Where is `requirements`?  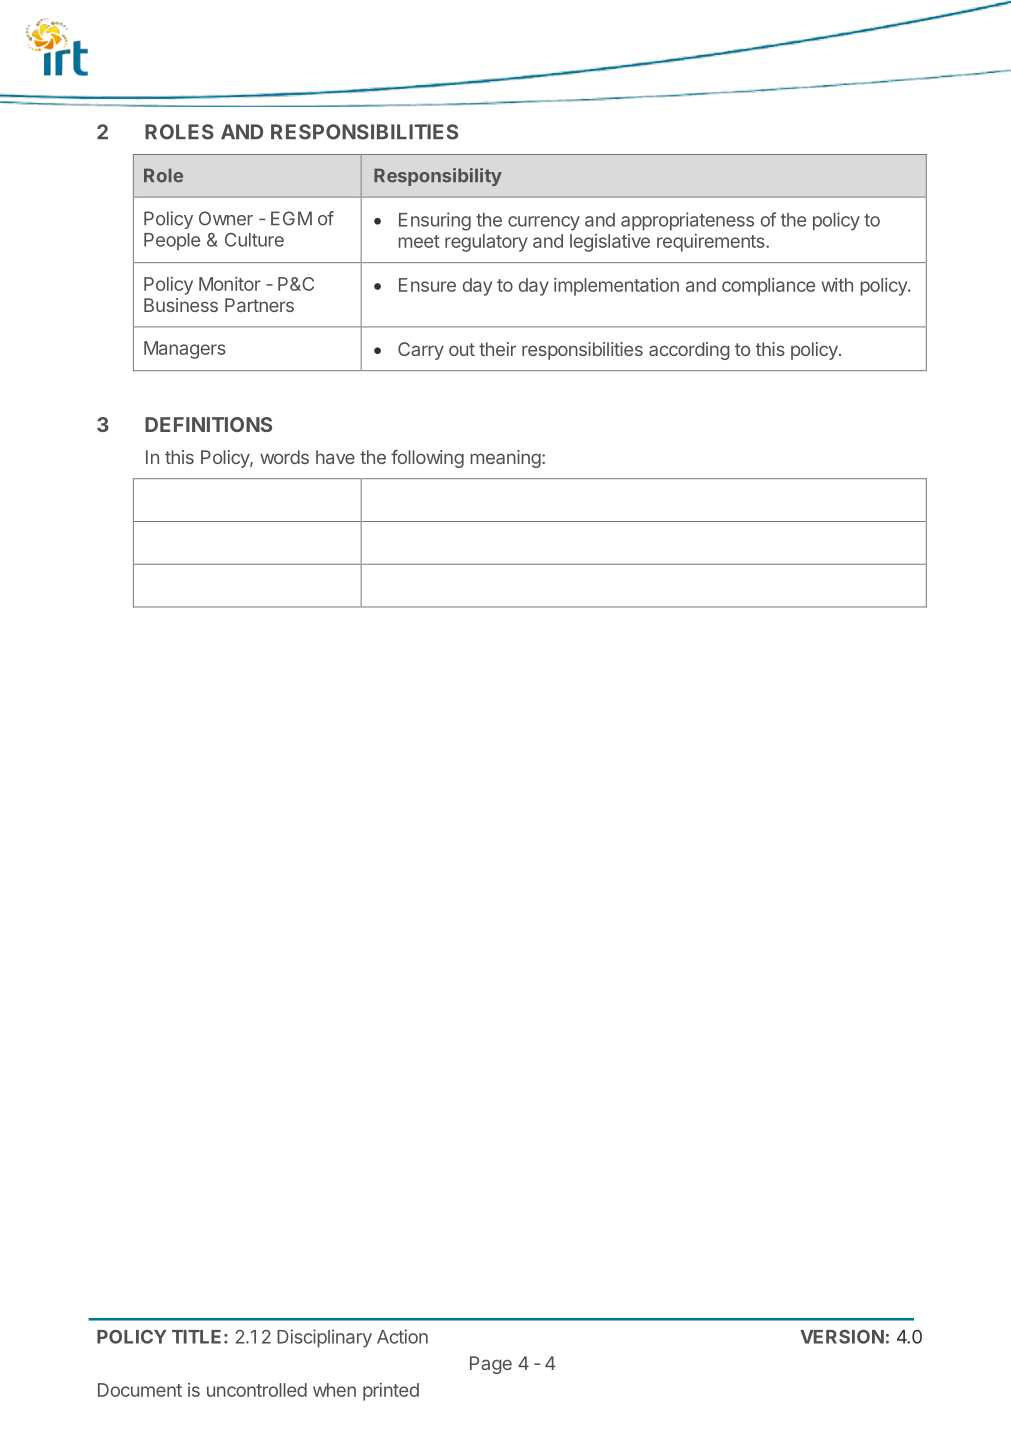
requirements is located at coordinates (712, 243).
